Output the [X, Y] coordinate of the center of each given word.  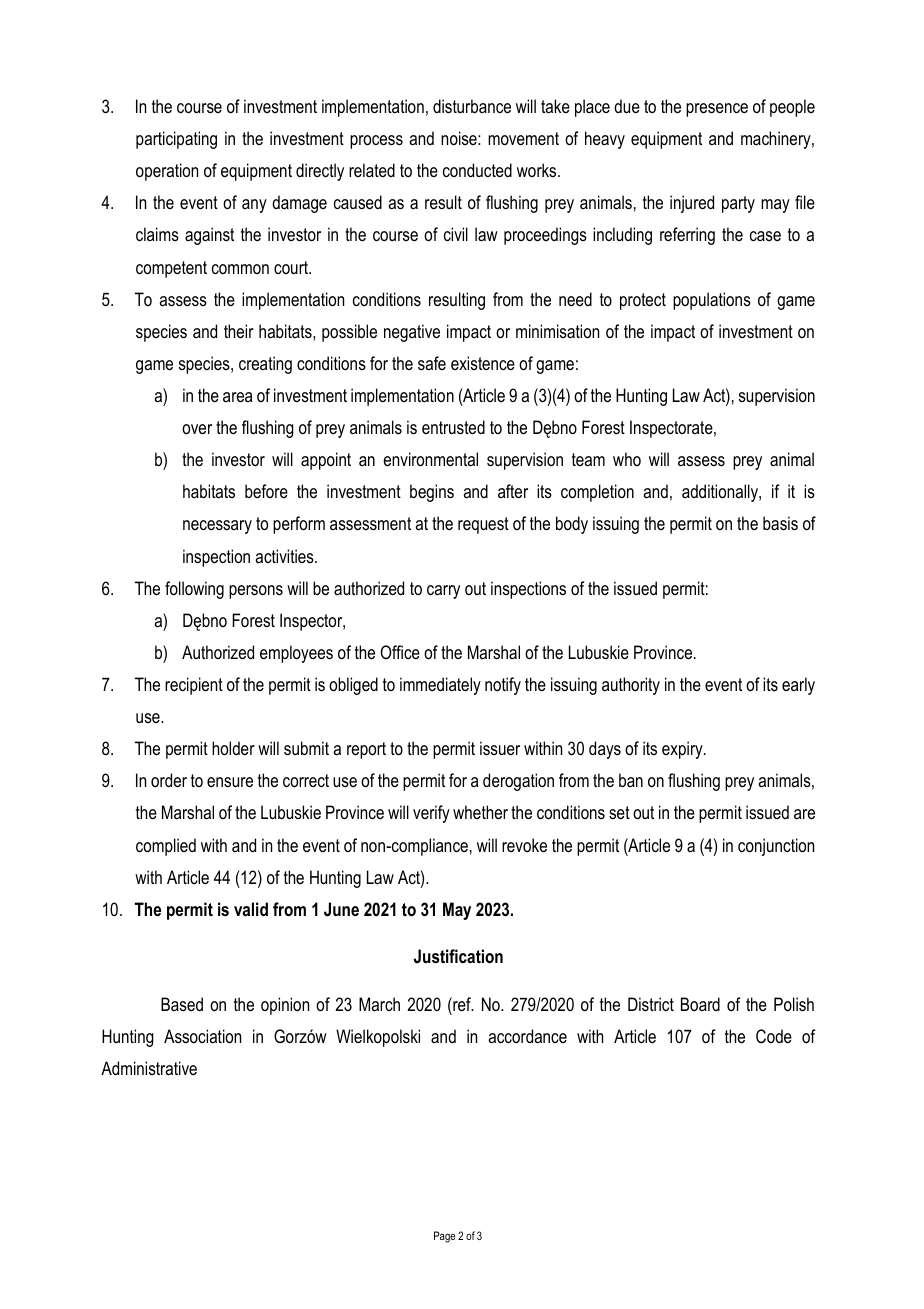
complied [166, 847]
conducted [477, 170]
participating [176, 140]
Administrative [149, 1068]
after [513, 491]
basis [780, 523]
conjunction [776, 847]
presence [717, 110]
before [266, 491]
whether [480, 812]
